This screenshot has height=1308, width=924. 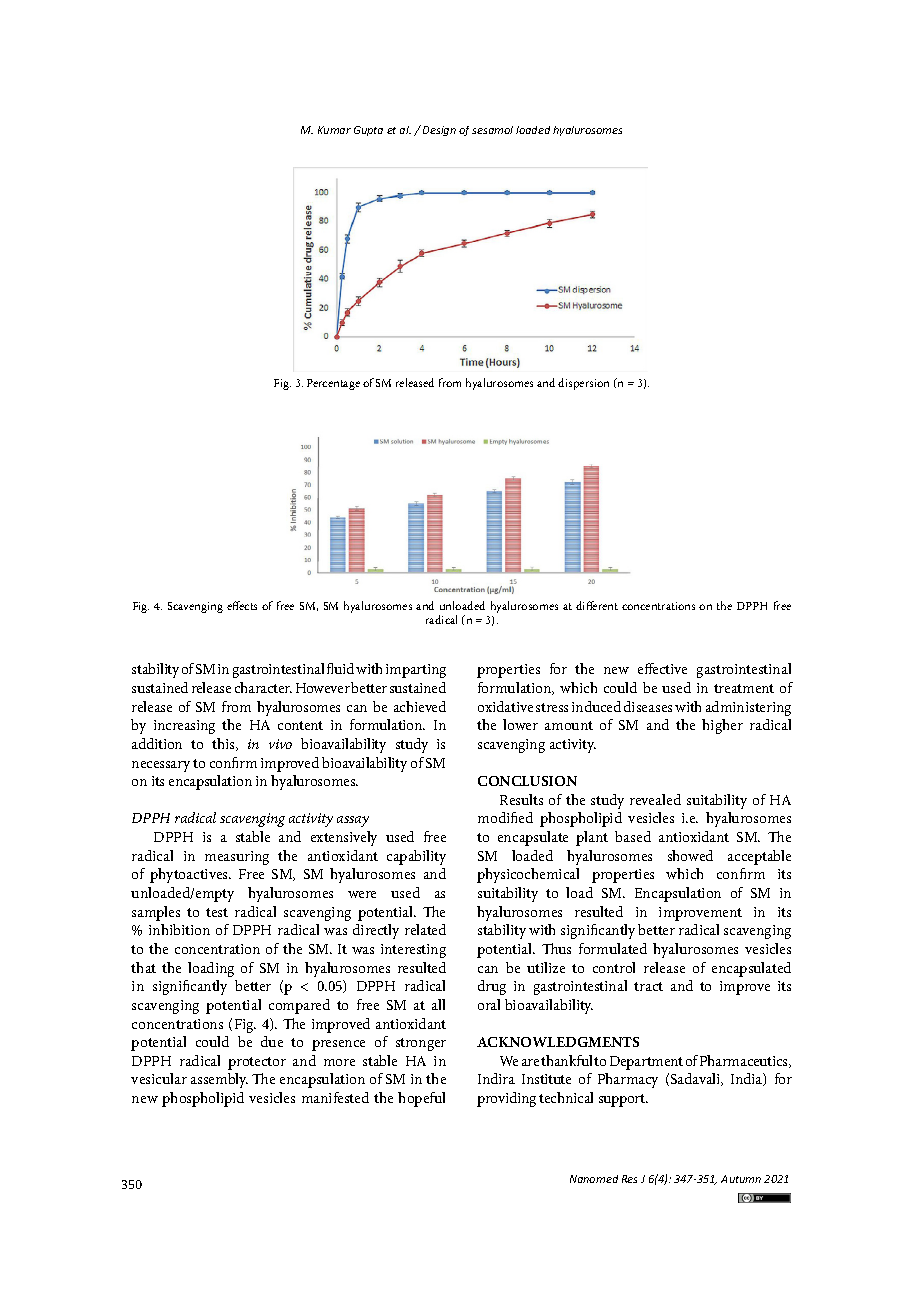 What do you see at coordinates (237, 858) in the screenshot?
I see `measuring` at bounding box center [237, 858].
